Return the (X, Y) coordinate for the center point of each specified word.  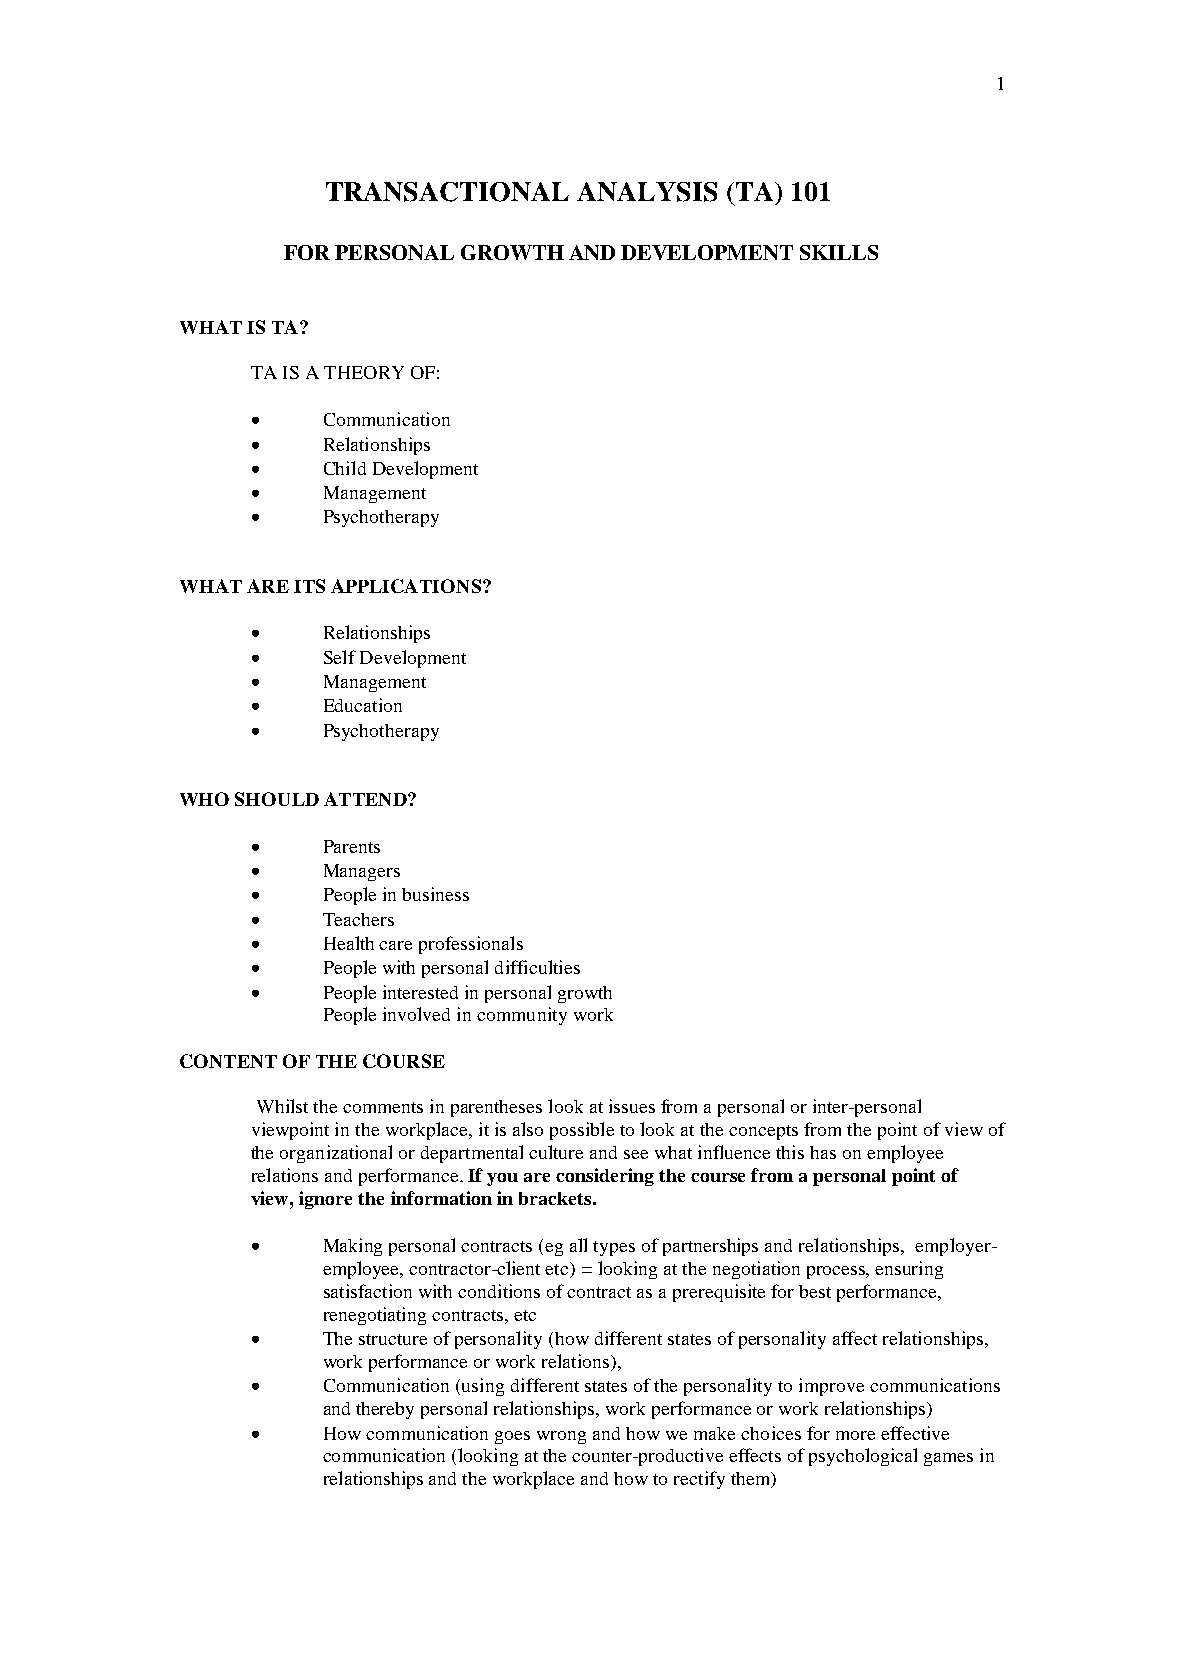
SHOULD (277, 799)
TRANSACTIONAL (447, 192)
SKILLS (839, 252)
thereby (385, 1410)
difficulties (537, 967)
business (435, 894)
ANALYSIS (647, 192)
